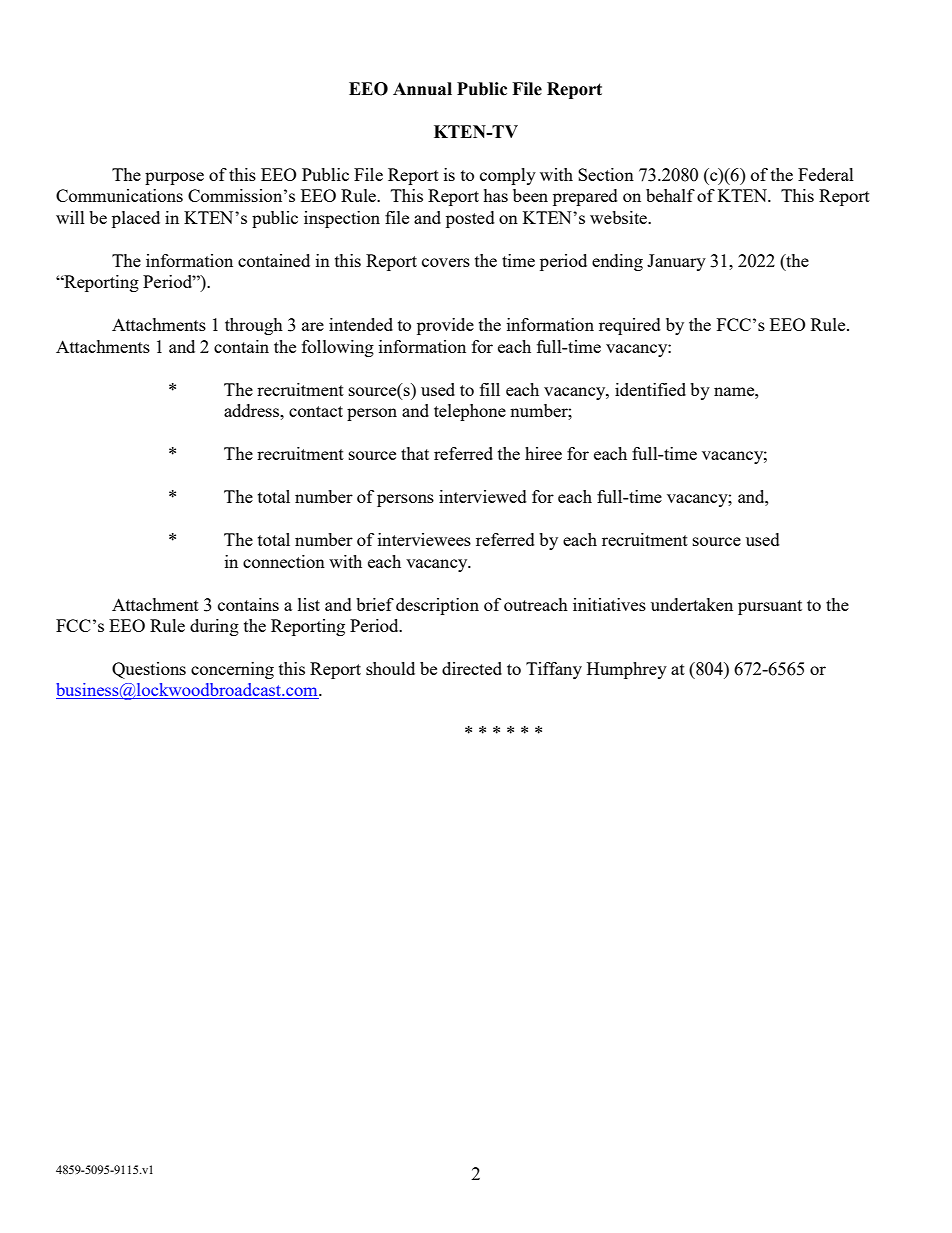 The width and height of the screenshot is (952, 1233). Describe the element at coordinates (446, 262) in the screenshot. I see `covers` at that location.
